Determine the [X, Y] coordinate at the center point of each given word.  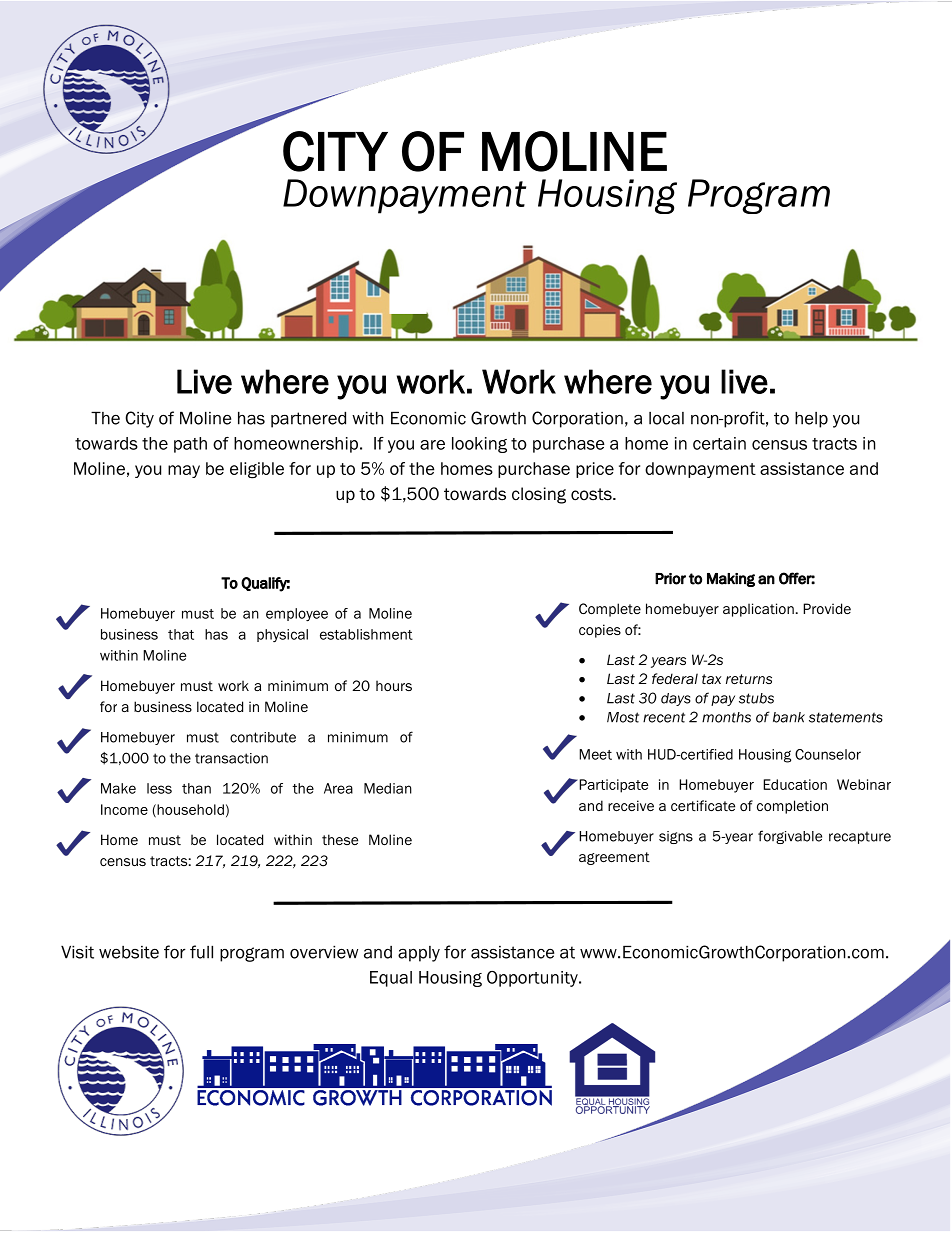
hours [394, 685]
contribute [263, 737]
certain [719, 443]
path [190, 445]
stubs [756, 698]
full [201, 952]
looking [479, 445]
